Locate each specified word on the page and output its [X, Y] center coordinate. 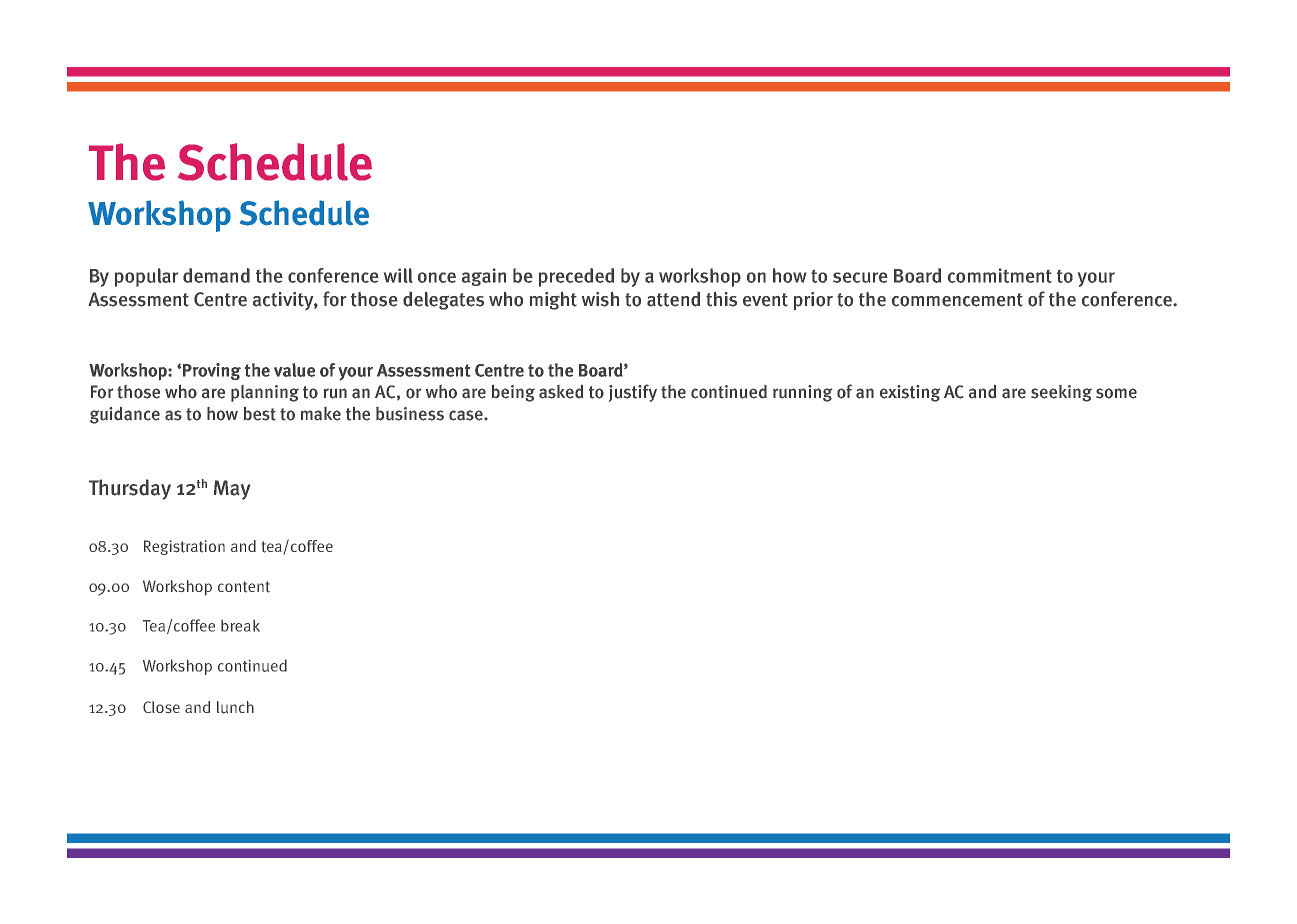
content [244, 587]
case [467, 415]
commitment [1000, 275]
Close [161, 707]
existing [910, 393]
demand [216, 275]
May [232, 490]
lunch [235, 707]
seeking [1061, 393]
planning [265, 393]
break [240, 626]
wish [600, 299]
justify [633, 393]
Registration [184, 547]
